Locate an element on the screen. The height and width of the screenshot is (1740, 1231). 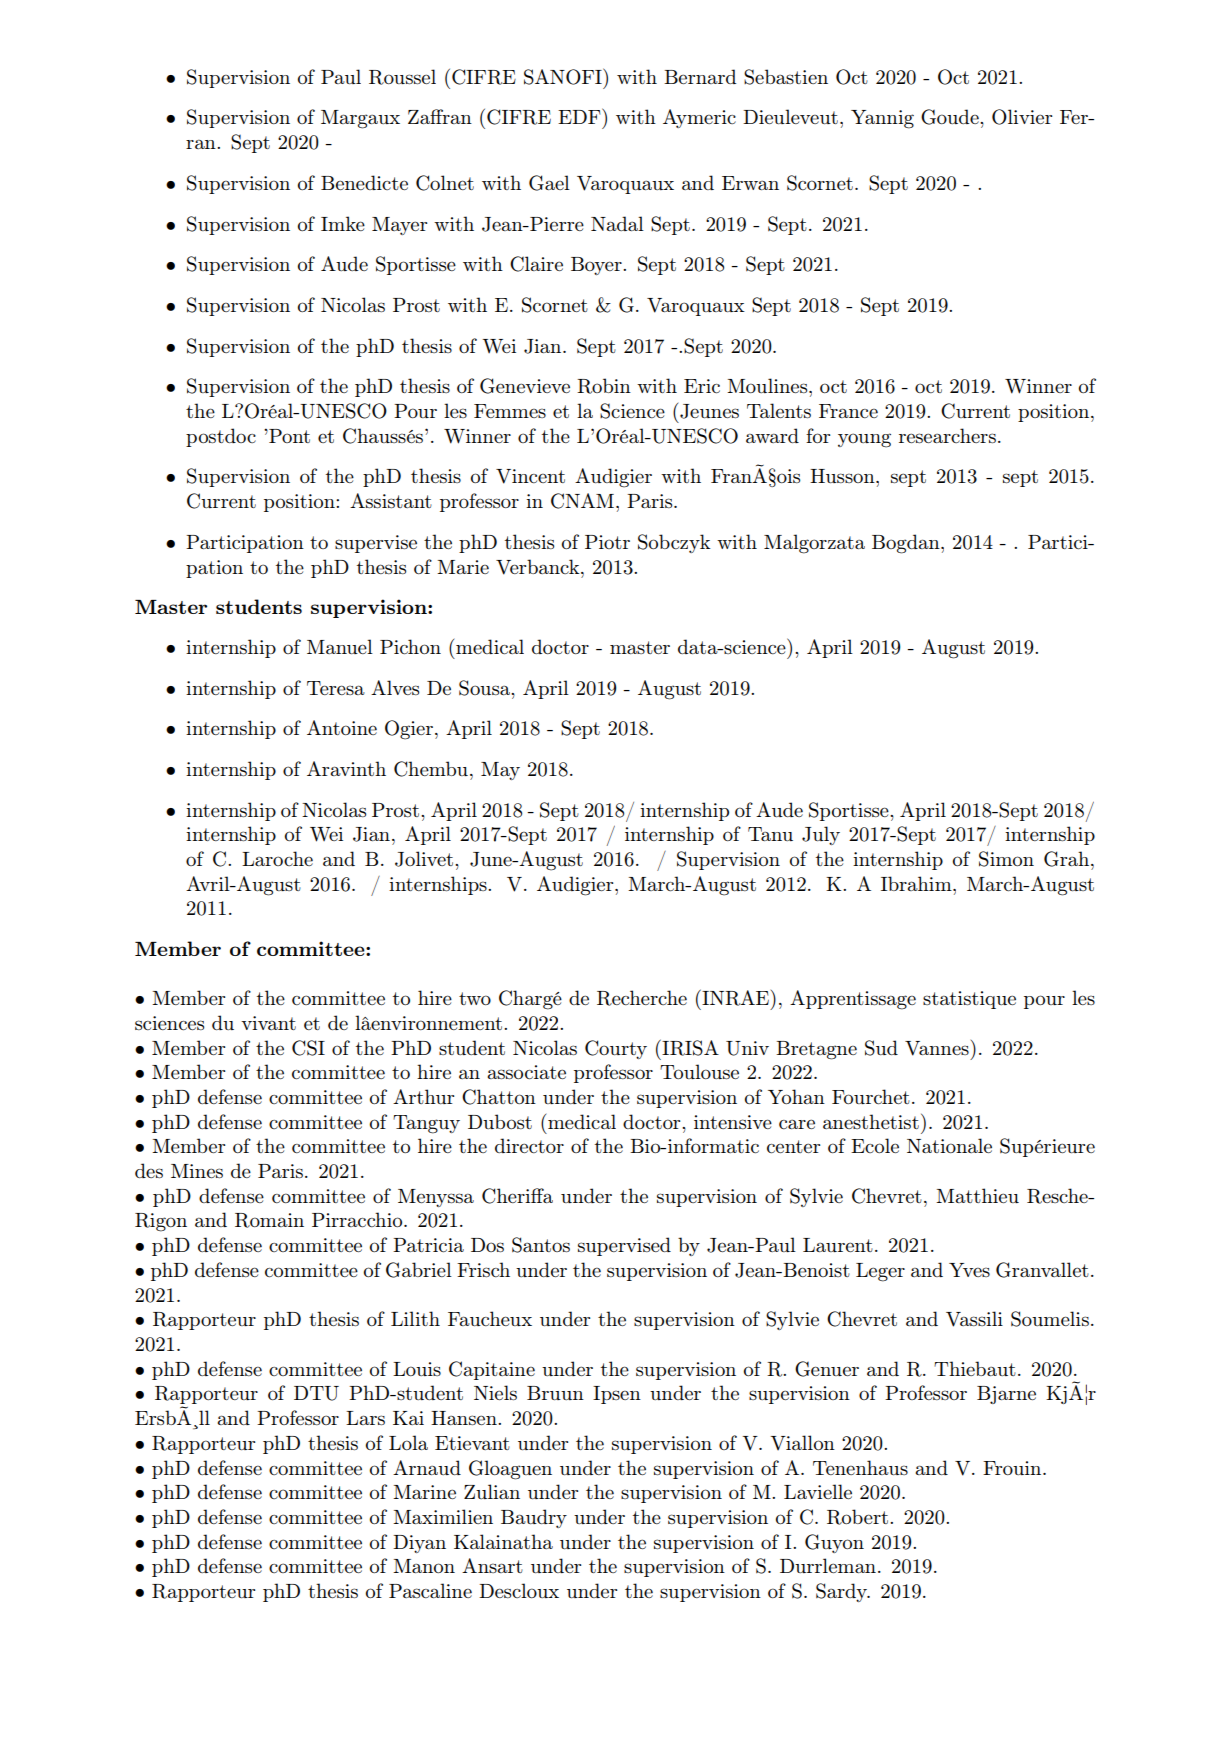
CNAM is located at coordinates (582, 501).
